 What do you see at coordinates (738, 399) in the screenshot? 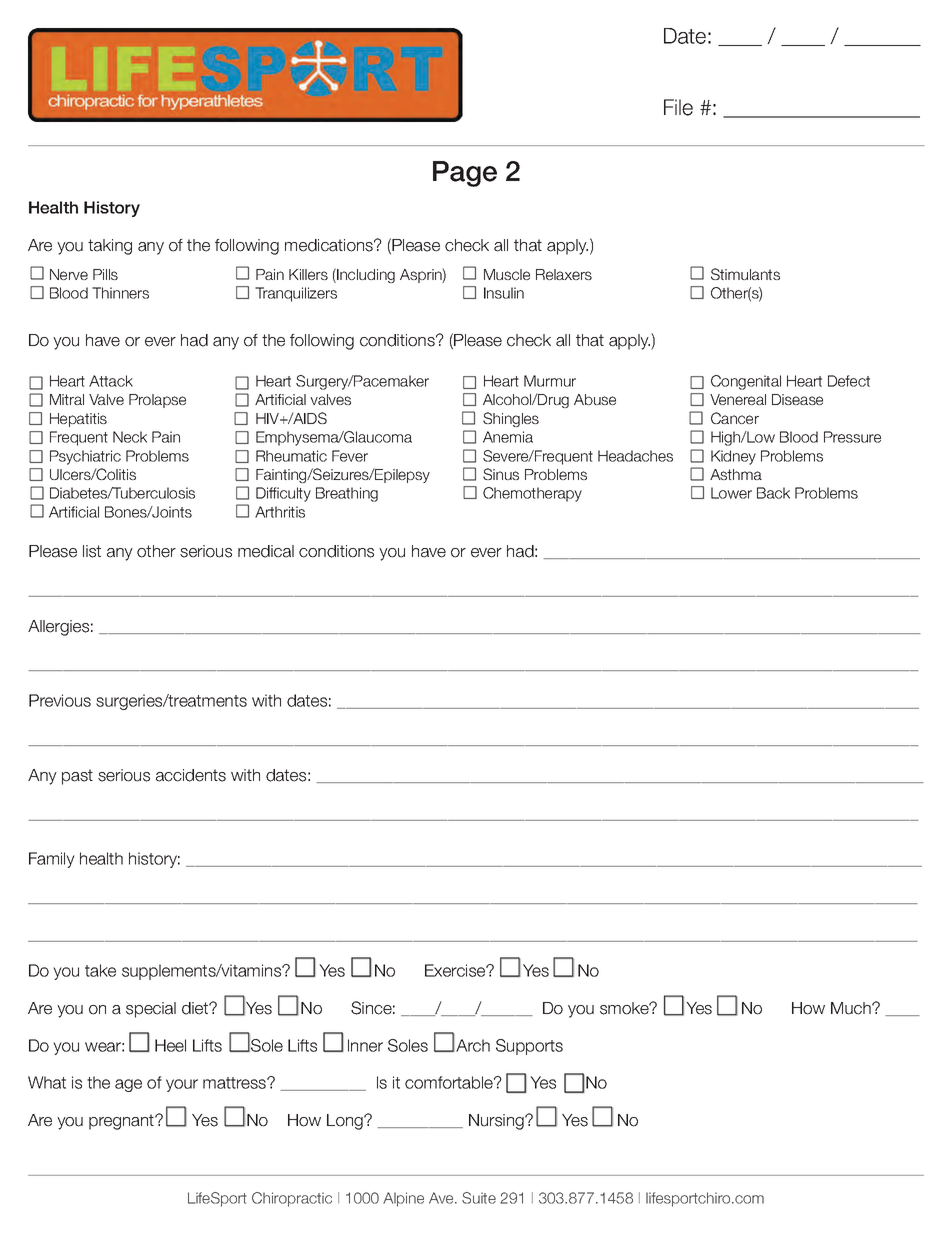
I see `Venereal` at bounding box center [738, 399].
